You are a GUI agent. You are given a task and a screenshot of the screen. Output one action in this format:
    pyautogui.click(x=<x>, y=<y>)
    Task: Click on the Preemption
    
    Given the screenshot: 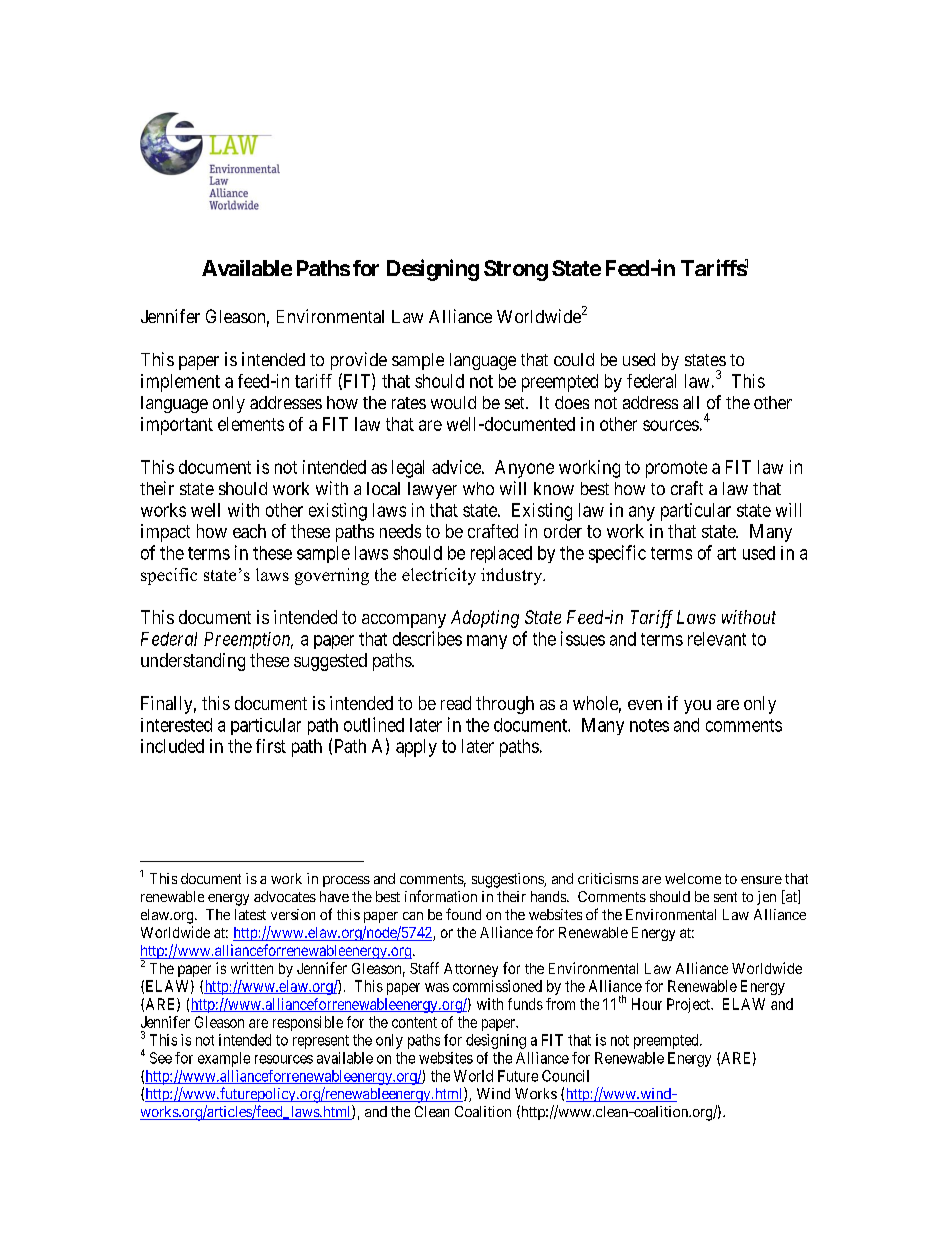 What is the action you would take?
    pyautogui.click(x=248, y=640)
